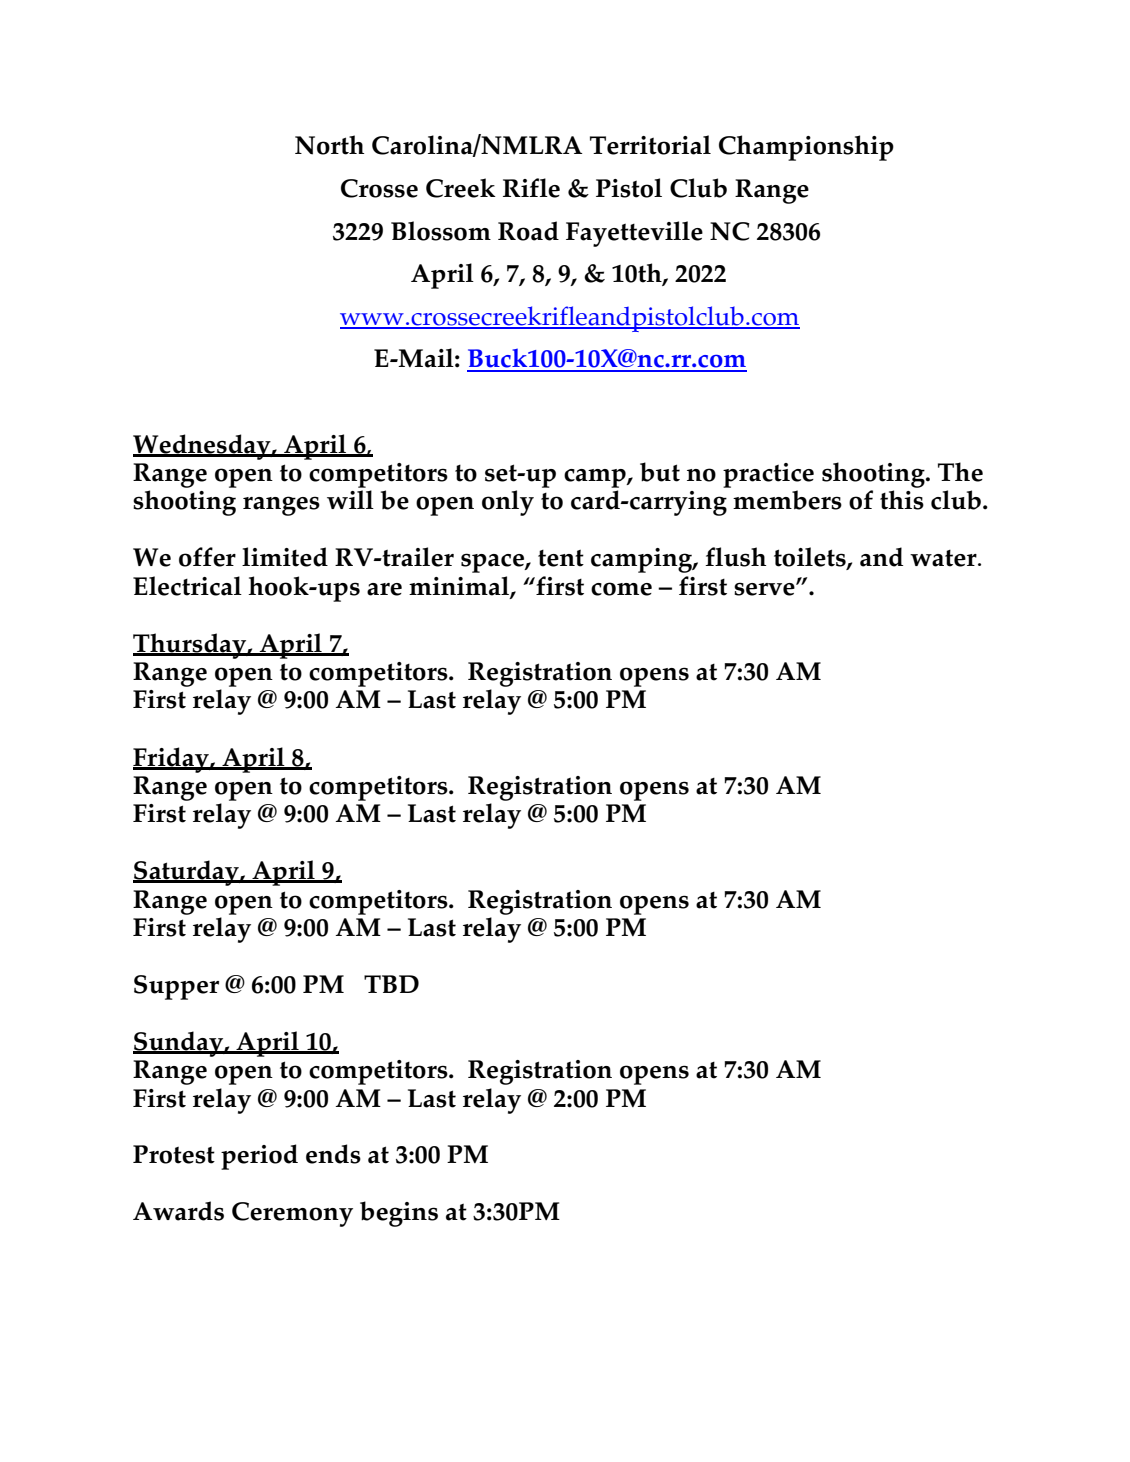 The height and width of the screenshot is (1462, 1130). I want to click on this, so click(902, 500).
